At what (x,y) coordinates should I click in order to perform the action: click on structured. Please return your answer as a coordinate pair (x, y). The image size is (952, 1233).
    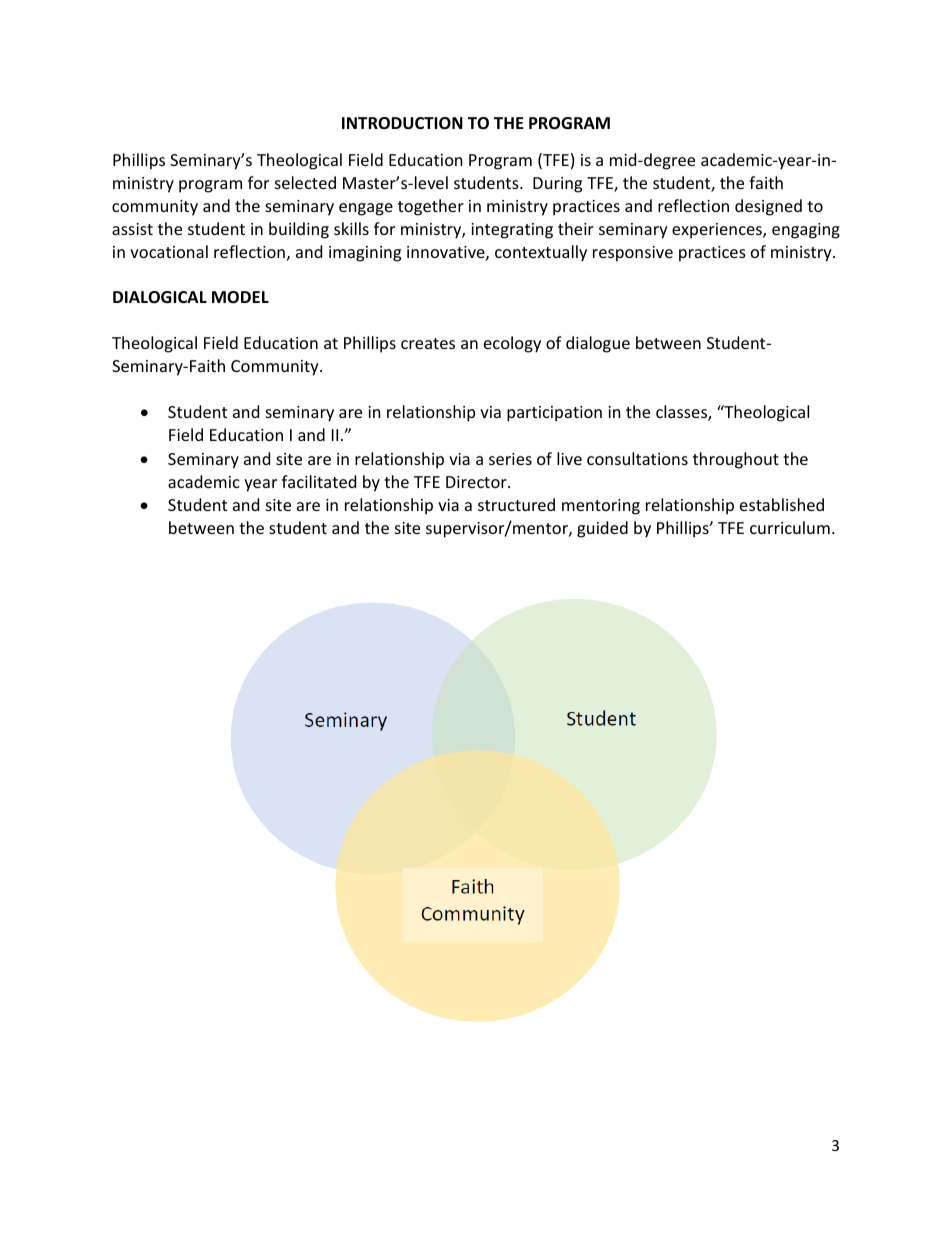
    Looking at the image, I should click on (516, 504).
